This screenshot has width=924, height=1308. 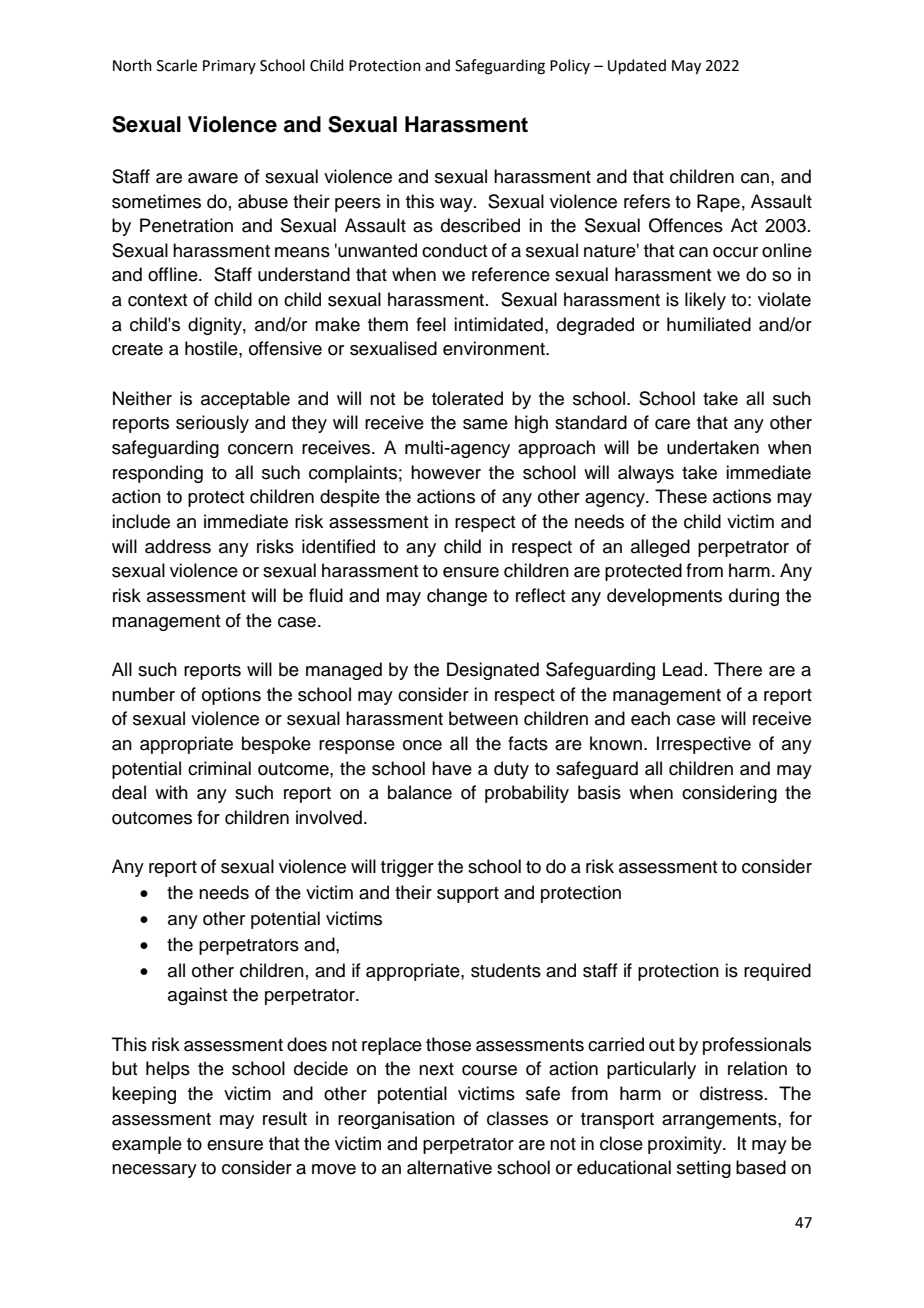 What do you see at coordinates (449, 1167) in the screenshot?
I see `alternative` at bounding box center [449, 1167].
